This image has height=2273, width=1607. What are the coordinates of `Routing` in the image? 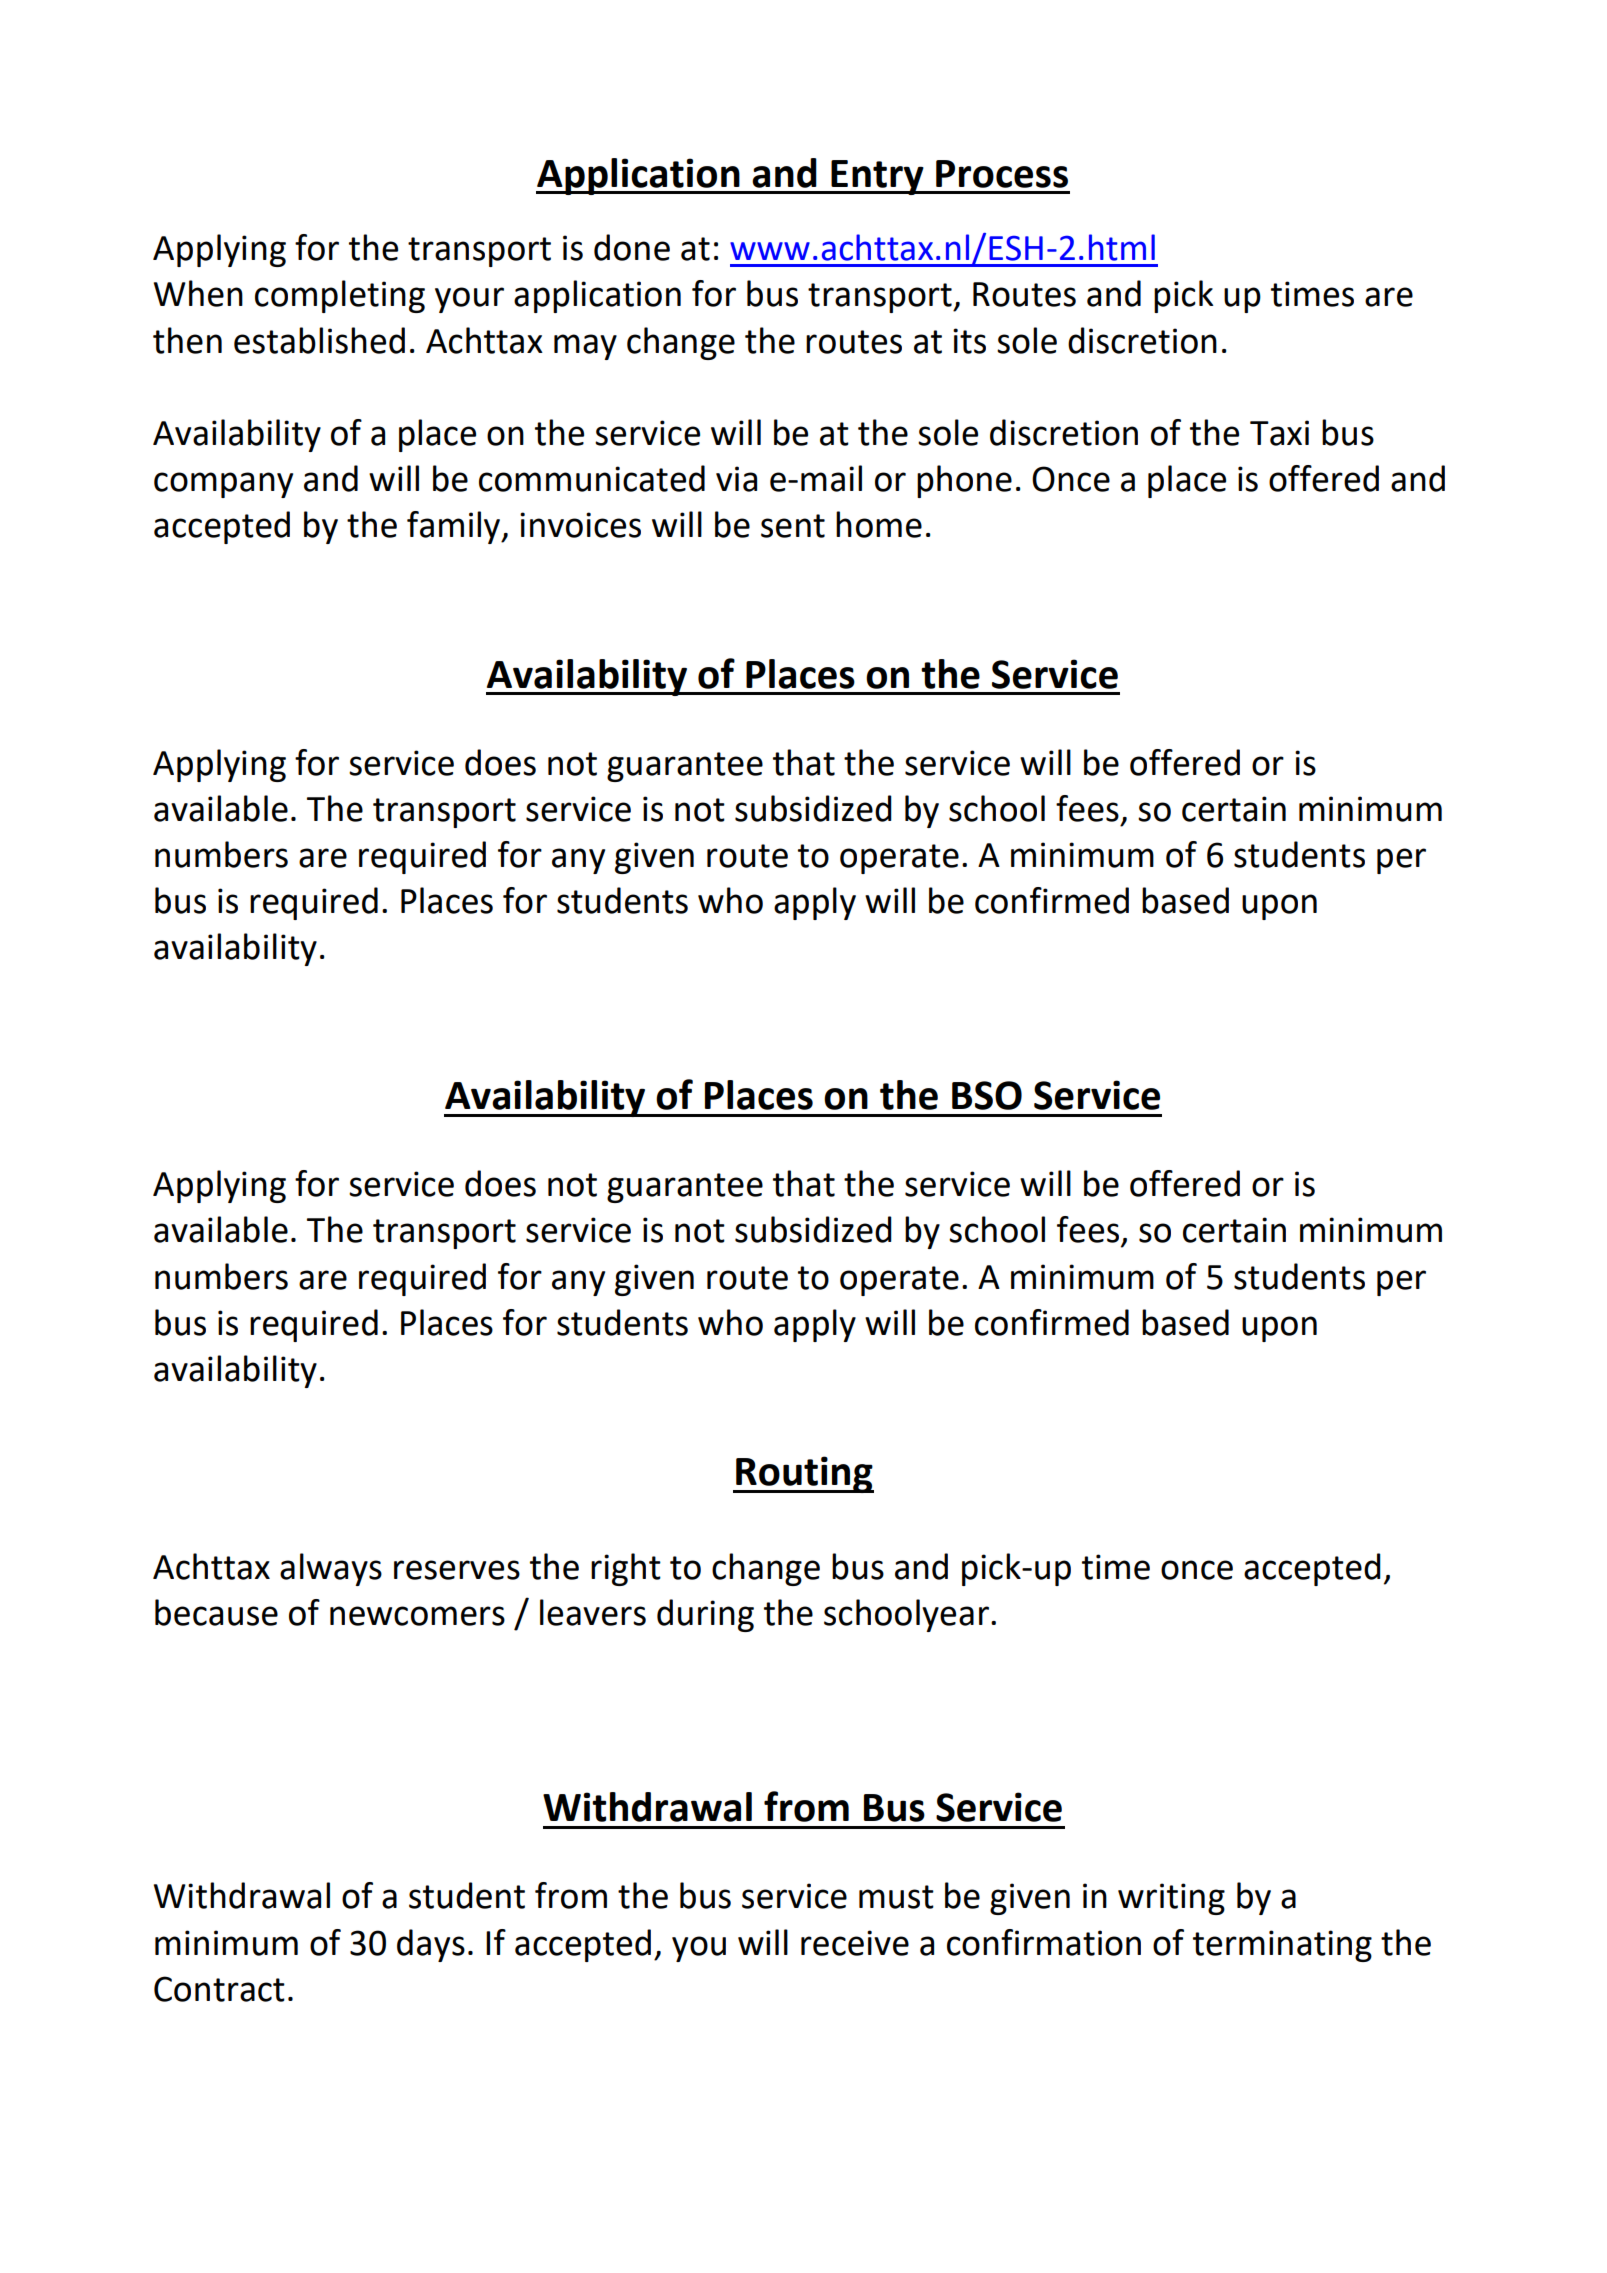 It's located at (804, 1474).
